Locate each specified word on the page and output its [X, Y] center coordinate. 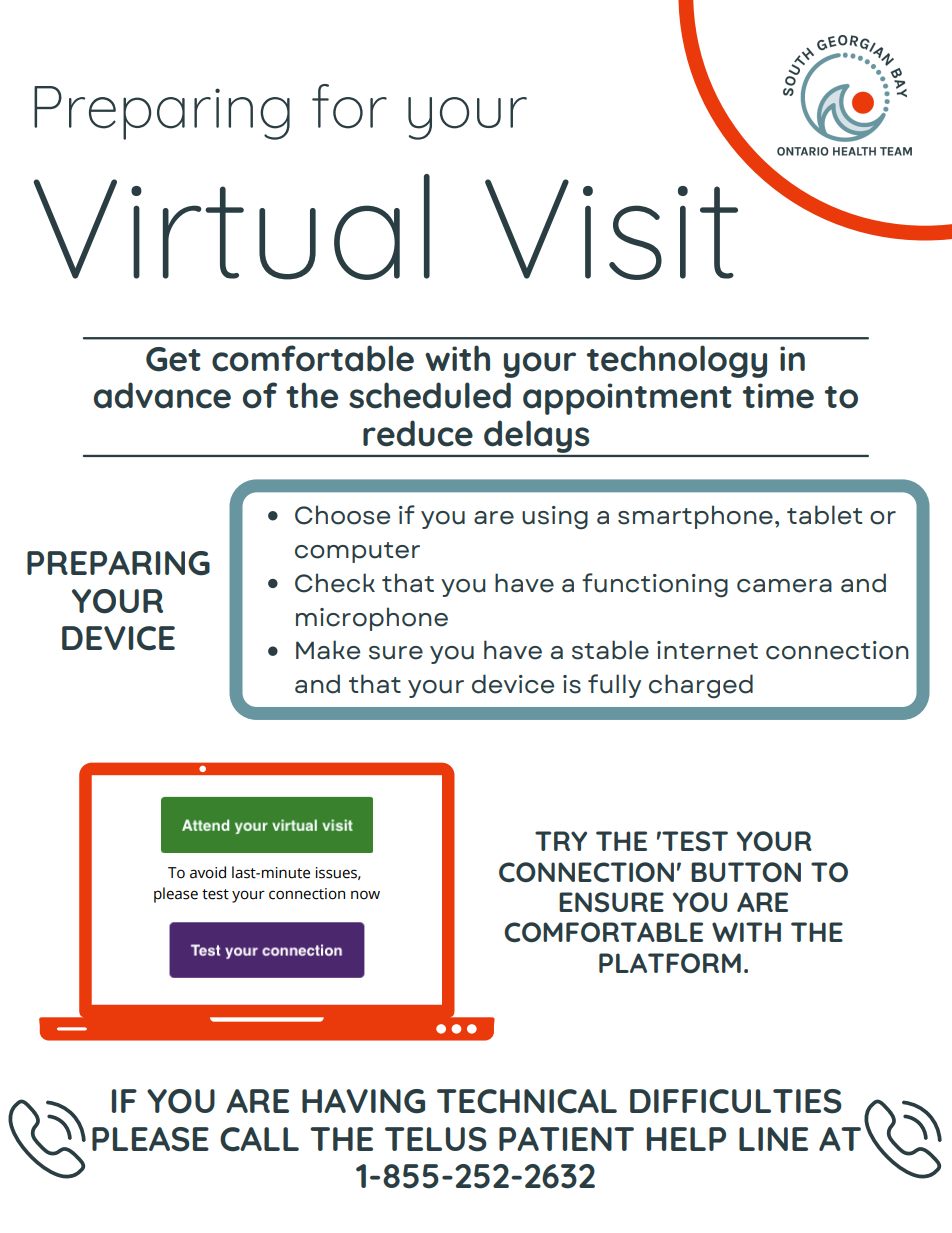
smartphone [695, 517]
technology [677, 361]
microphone [372, 619]
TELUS [436, 1139]
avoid [208, 872]
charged [701, 686]
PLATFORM [670, 963]
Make [328, 650]
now [365, 895]
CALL [259, 1139]
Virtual [231, 227]
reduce [418, 433]
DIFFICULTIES [736, 1101]
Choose [342, 515]
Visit [611, 229]
